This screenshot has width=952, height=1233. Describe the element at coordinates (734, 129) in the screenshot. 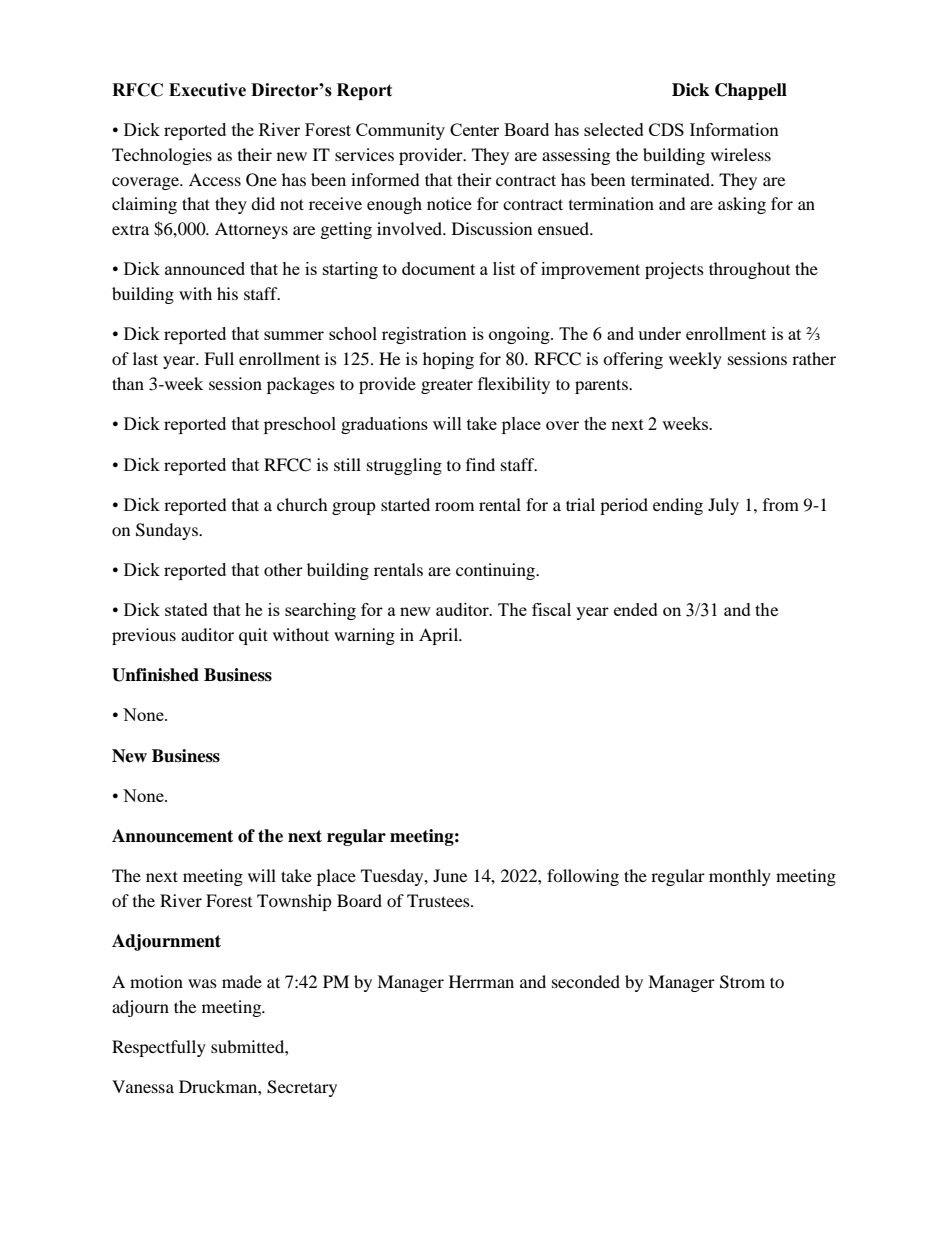

I see `Information` at that location.
